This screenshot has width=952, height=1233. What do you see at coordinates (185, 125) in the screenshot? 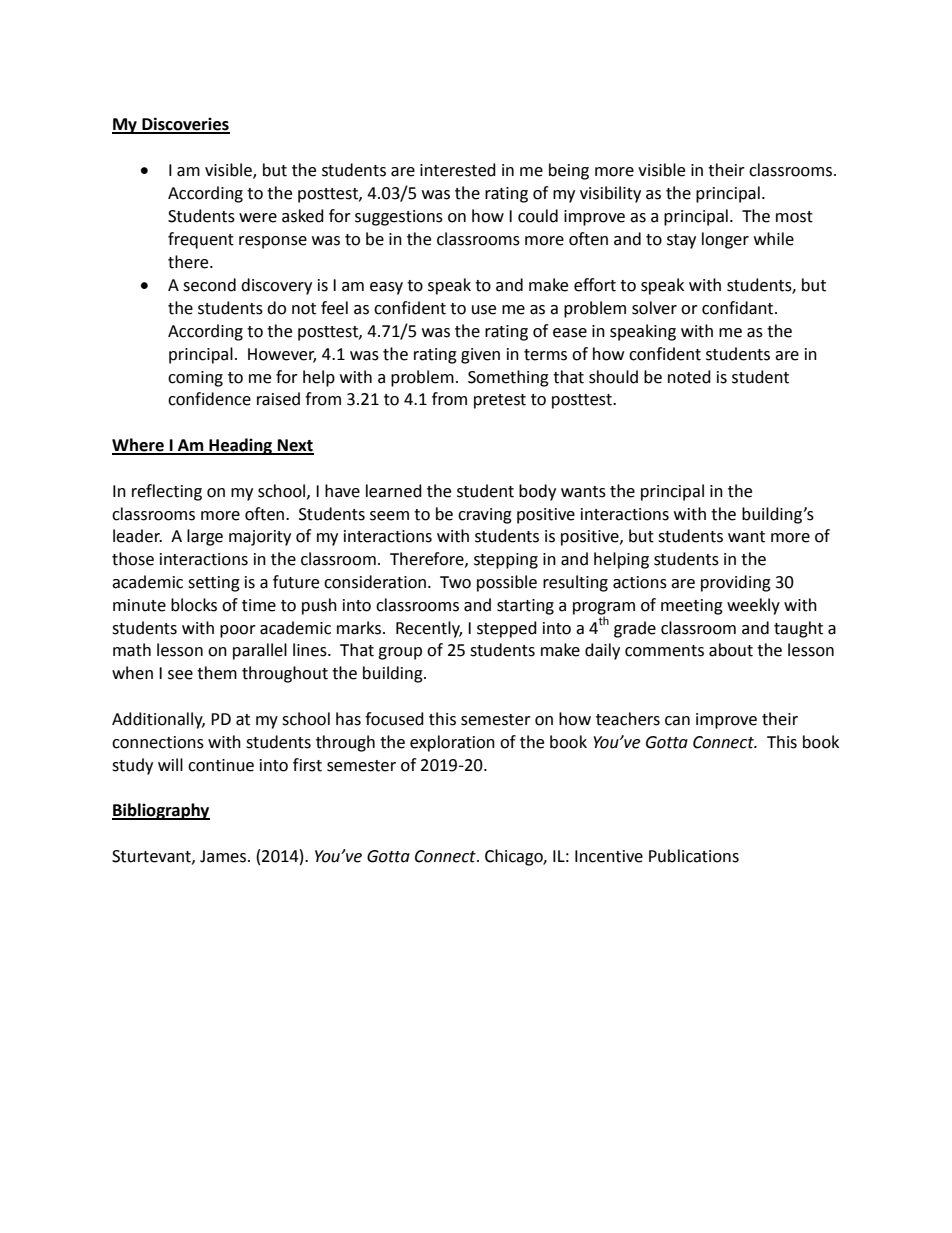
I see `Discoveries` at bounding box center [185, 125].
